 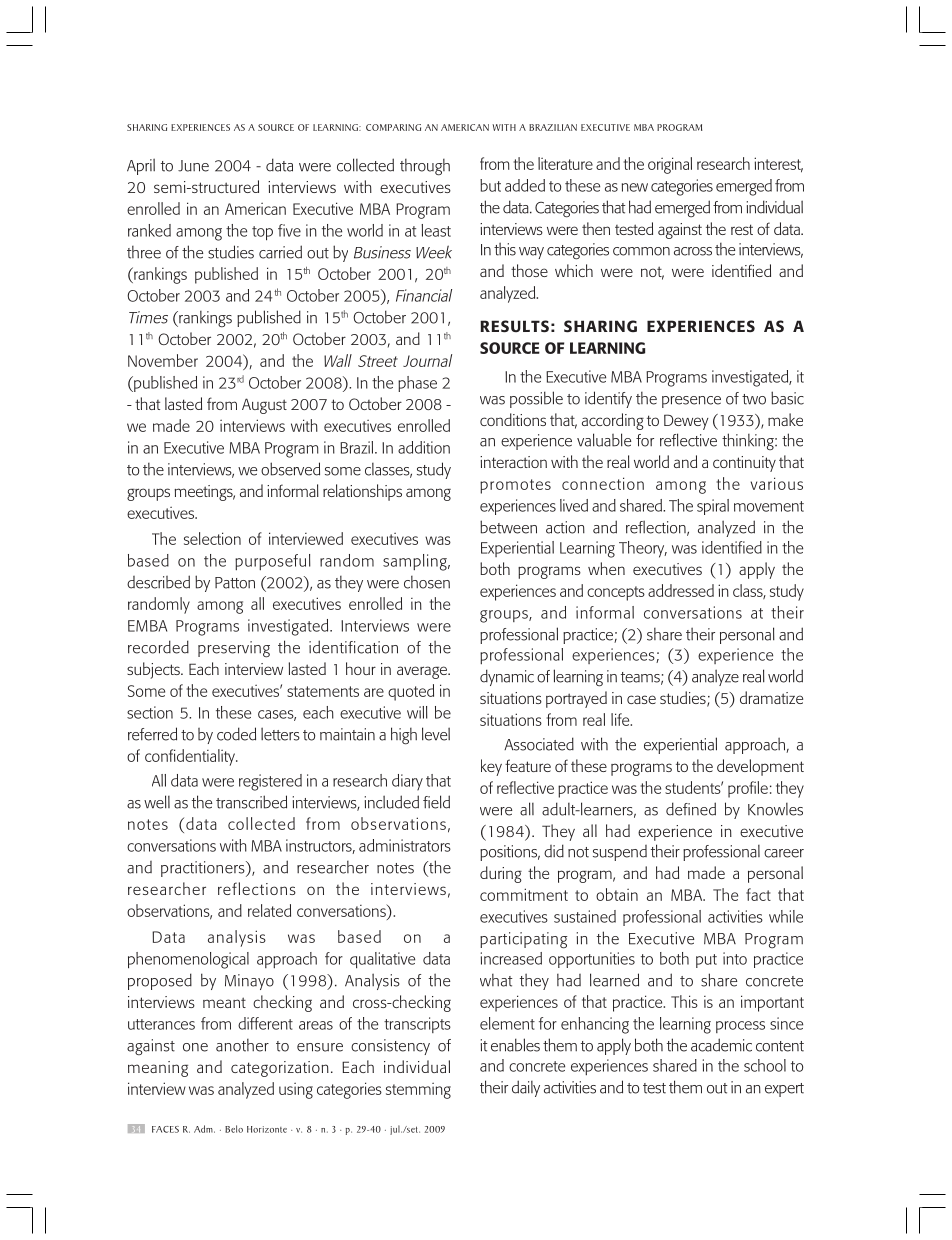 What do you see at coordinates (204, 869) in the image?
I see `practitioners` at bounding box center [204, 869].
